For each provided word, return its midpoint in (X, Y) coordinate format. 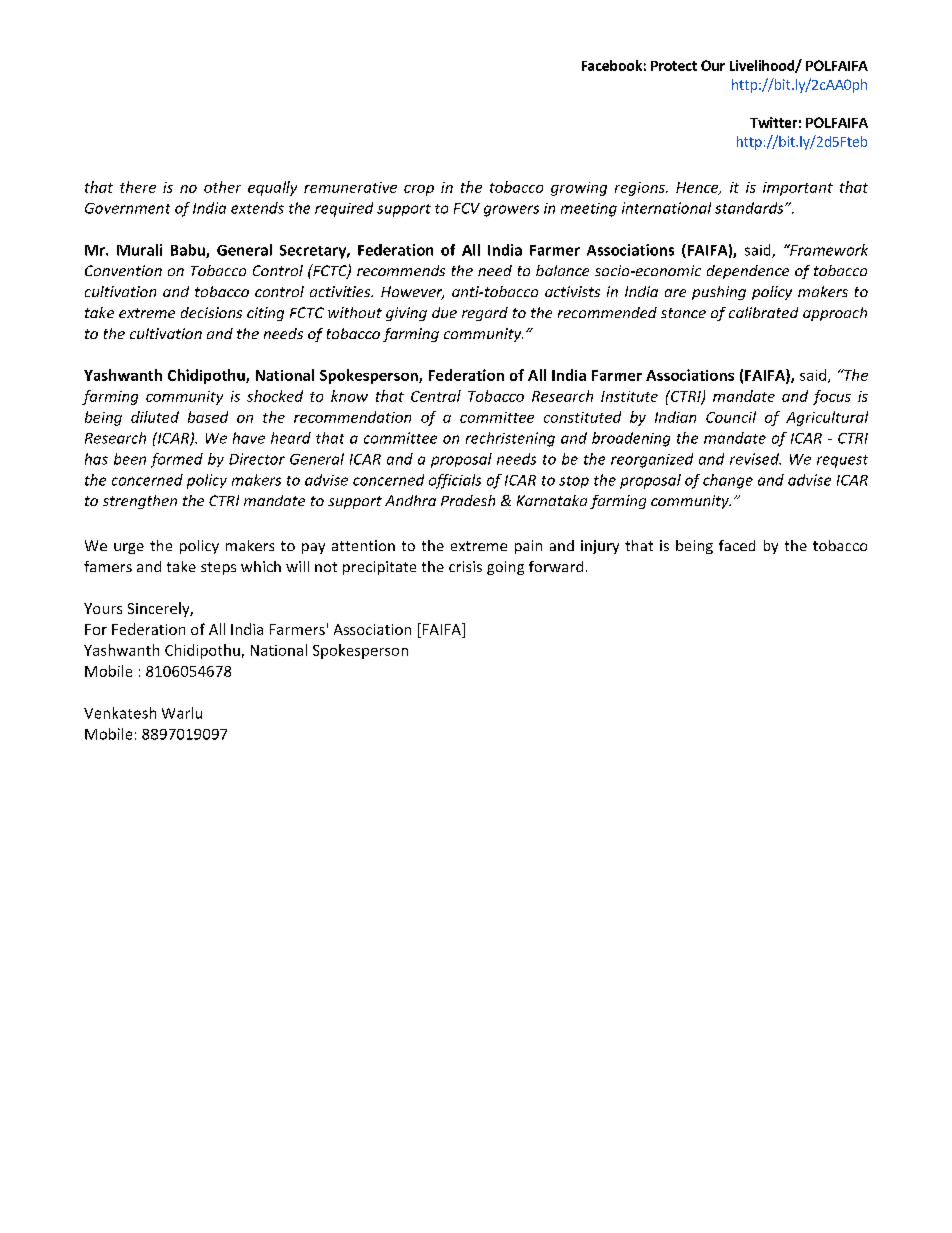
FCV (467, 208)
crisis (465, 566)
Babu (189, 251)
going (505, 568)
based (208, 417)
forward (556, 566)
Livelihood (763, 66)
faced (737, 545)
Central (436, 396)
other (222, 187)
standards (750, 208)
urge (129, 548)
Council (731, 417)
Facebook (612, 65)
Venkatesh (120, 713)
